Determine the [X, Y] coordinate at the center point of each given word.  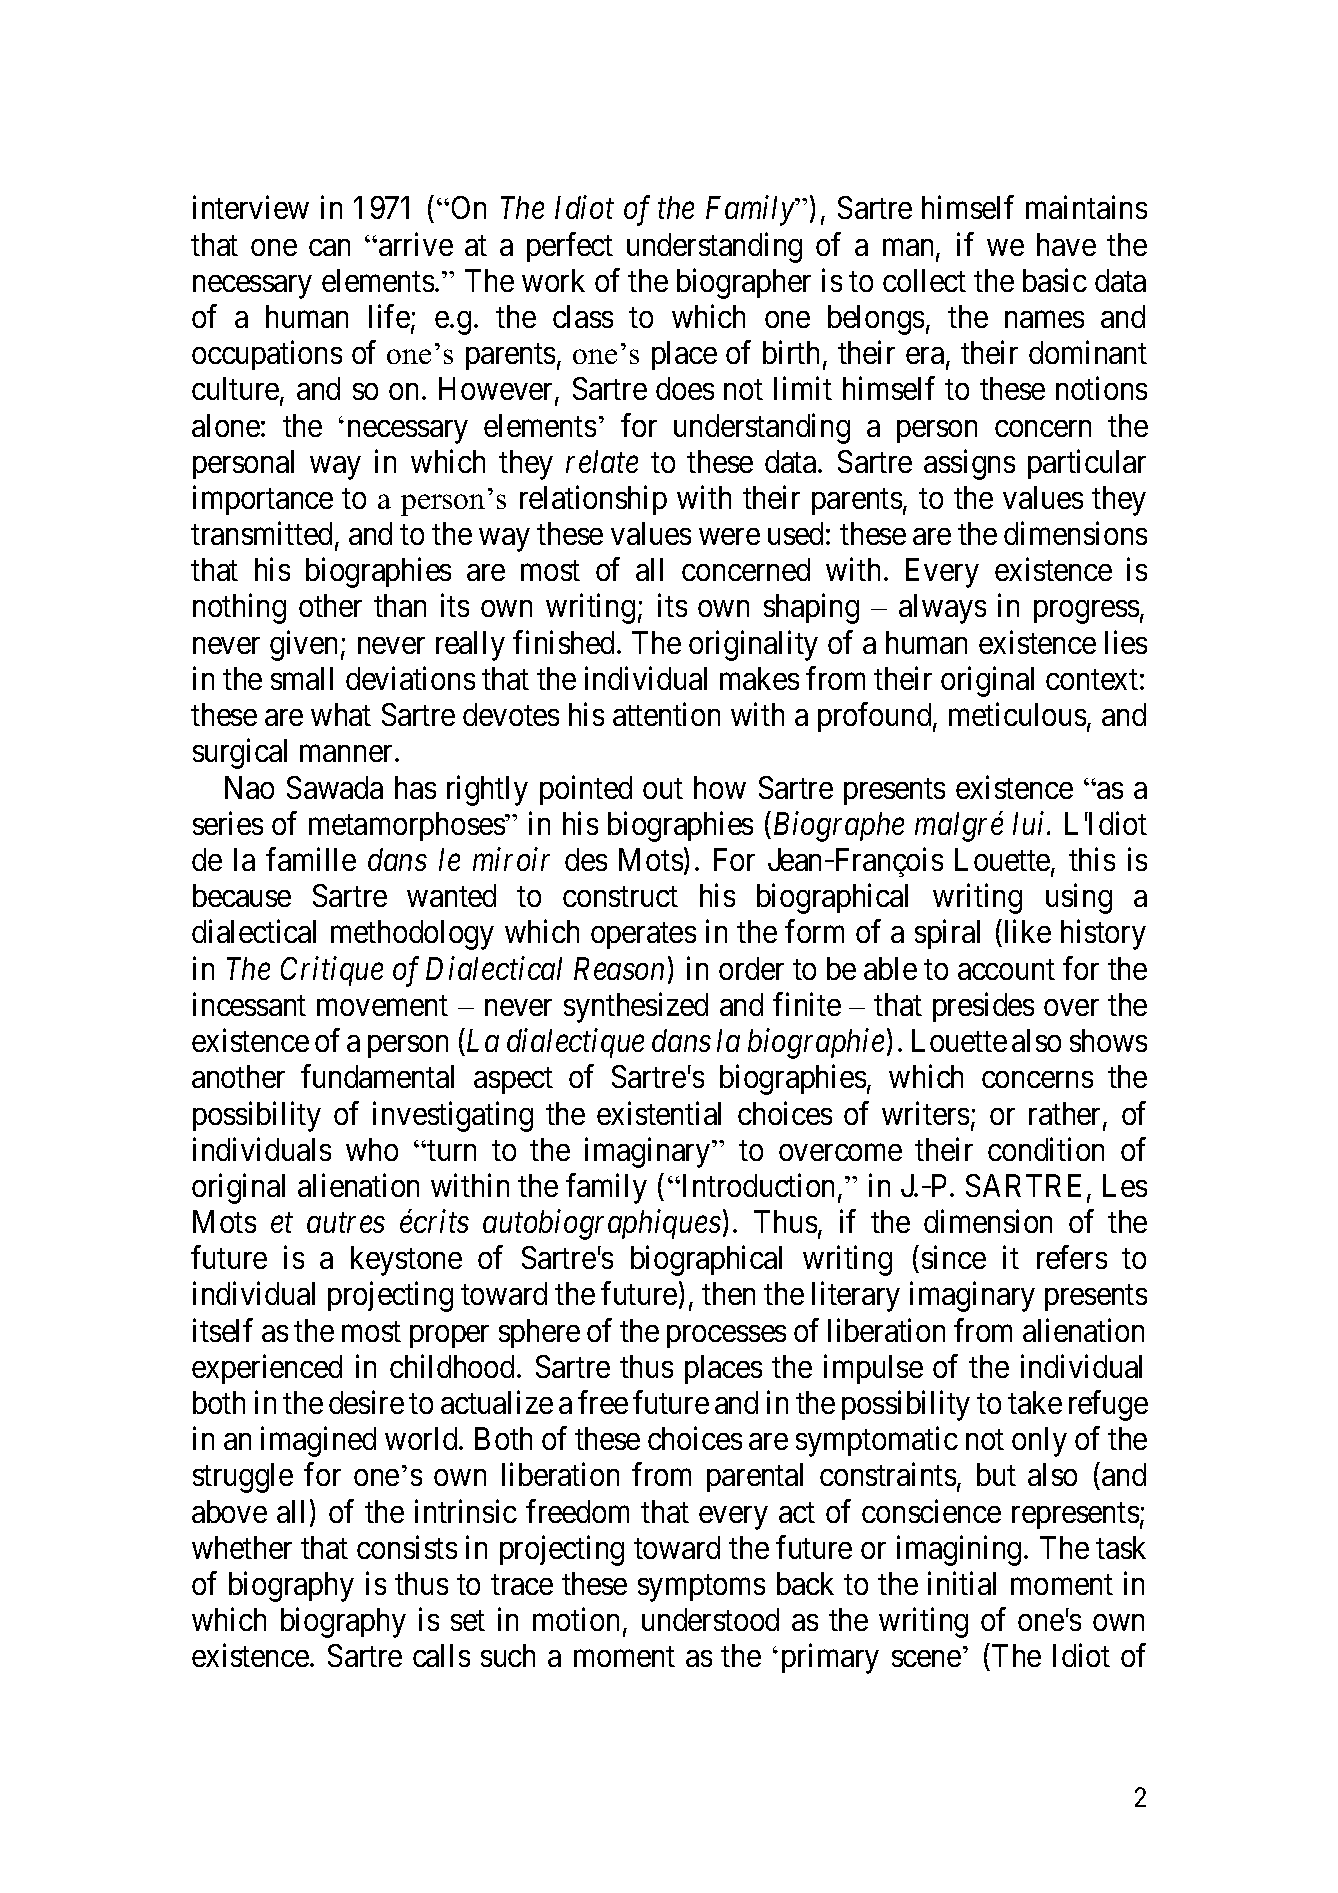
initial [962, 1583]
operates [643, 936]
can [329, 247]
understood [710, 1619]
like [1026, 933]
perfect [570, 247]
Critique [332, 971]
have [1066, 244]
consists [407, 1547]
